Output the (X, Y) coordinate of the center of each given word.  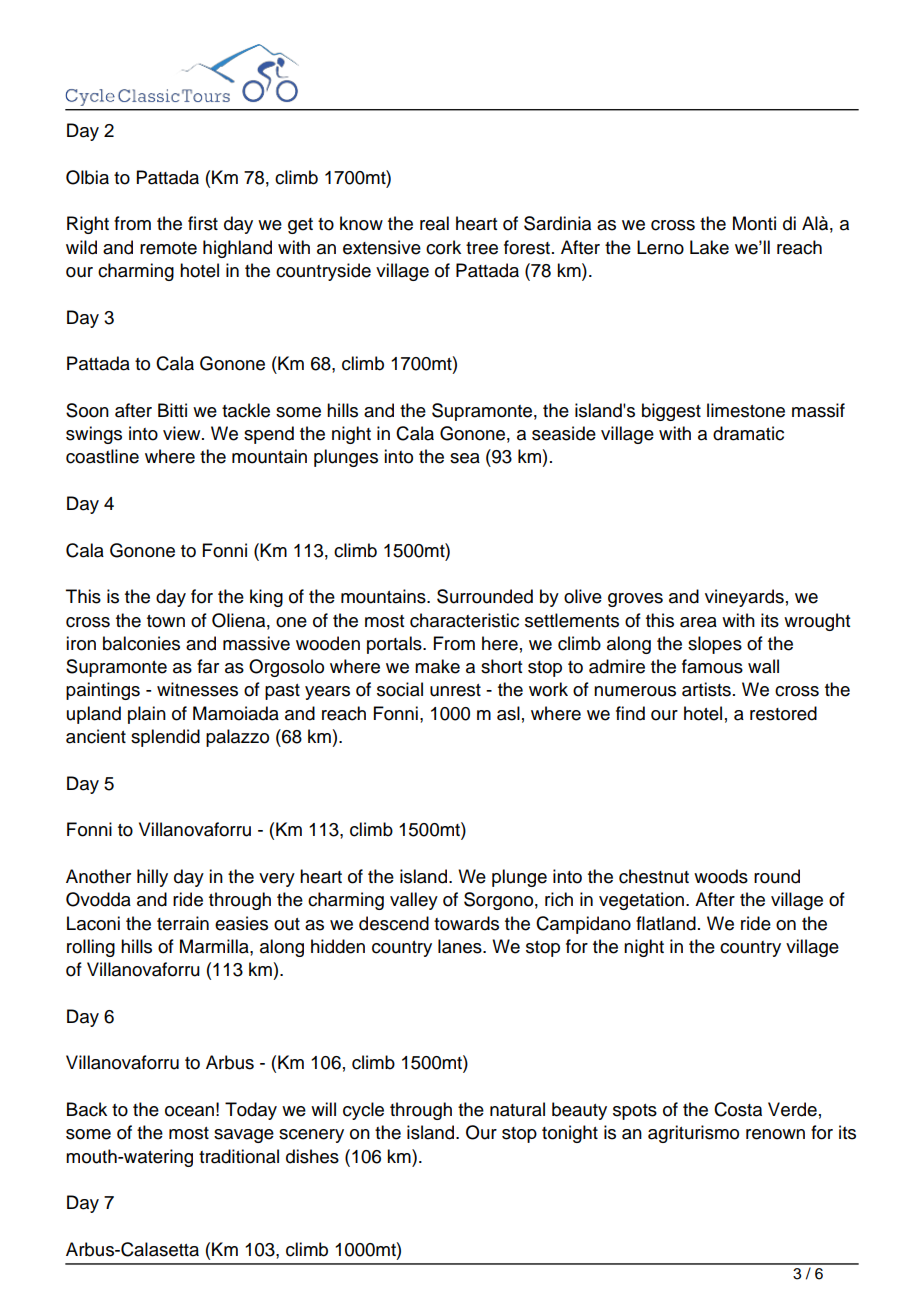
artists (706, 689)
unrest (455, 690)
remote (168, 248)
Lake (709, 247)
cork (443, 247)
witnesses (197, 689)
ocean (189, 1111)
